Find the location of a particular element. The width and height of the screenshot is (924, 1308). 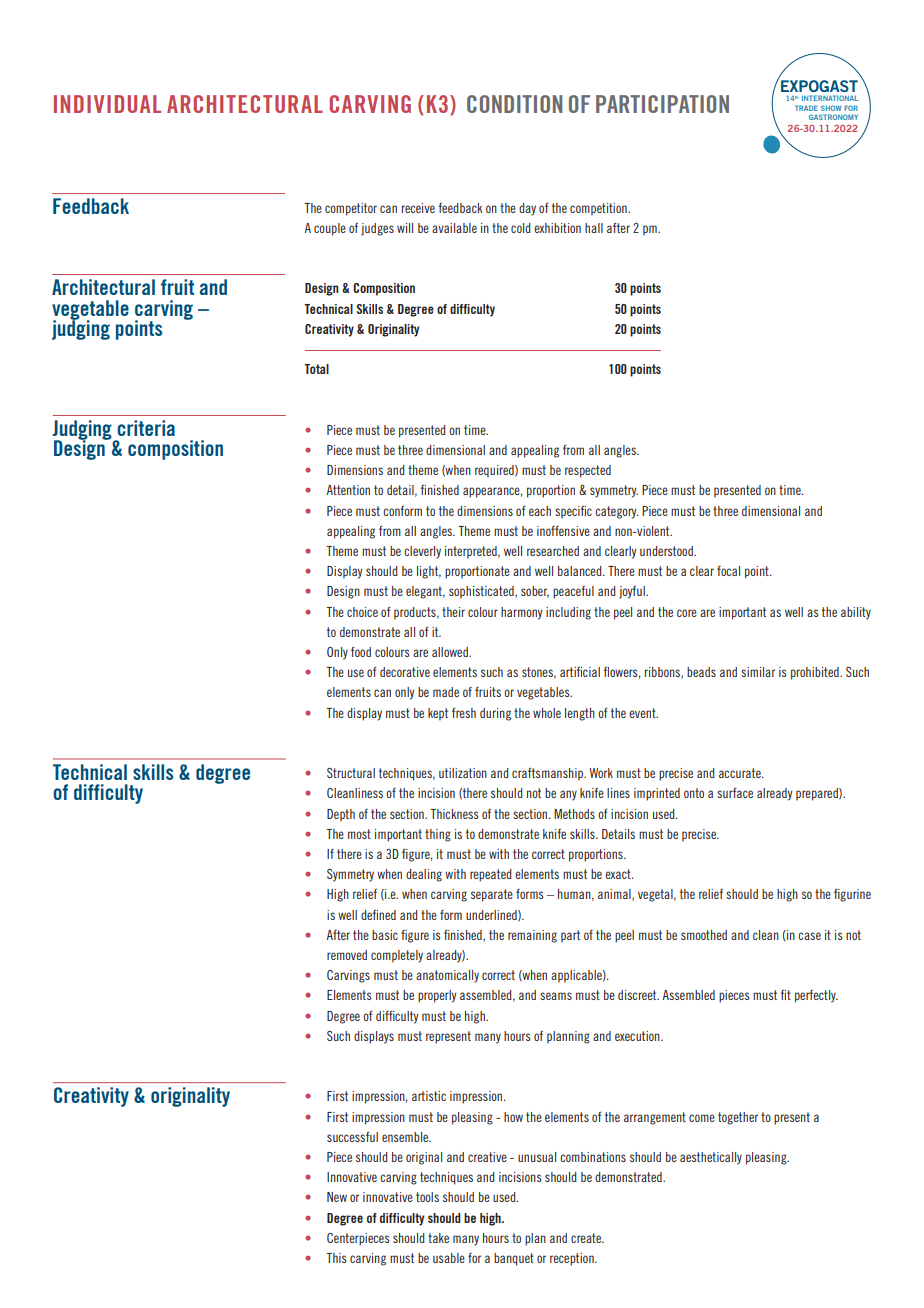

similar is located at coordinates (758, 672).
